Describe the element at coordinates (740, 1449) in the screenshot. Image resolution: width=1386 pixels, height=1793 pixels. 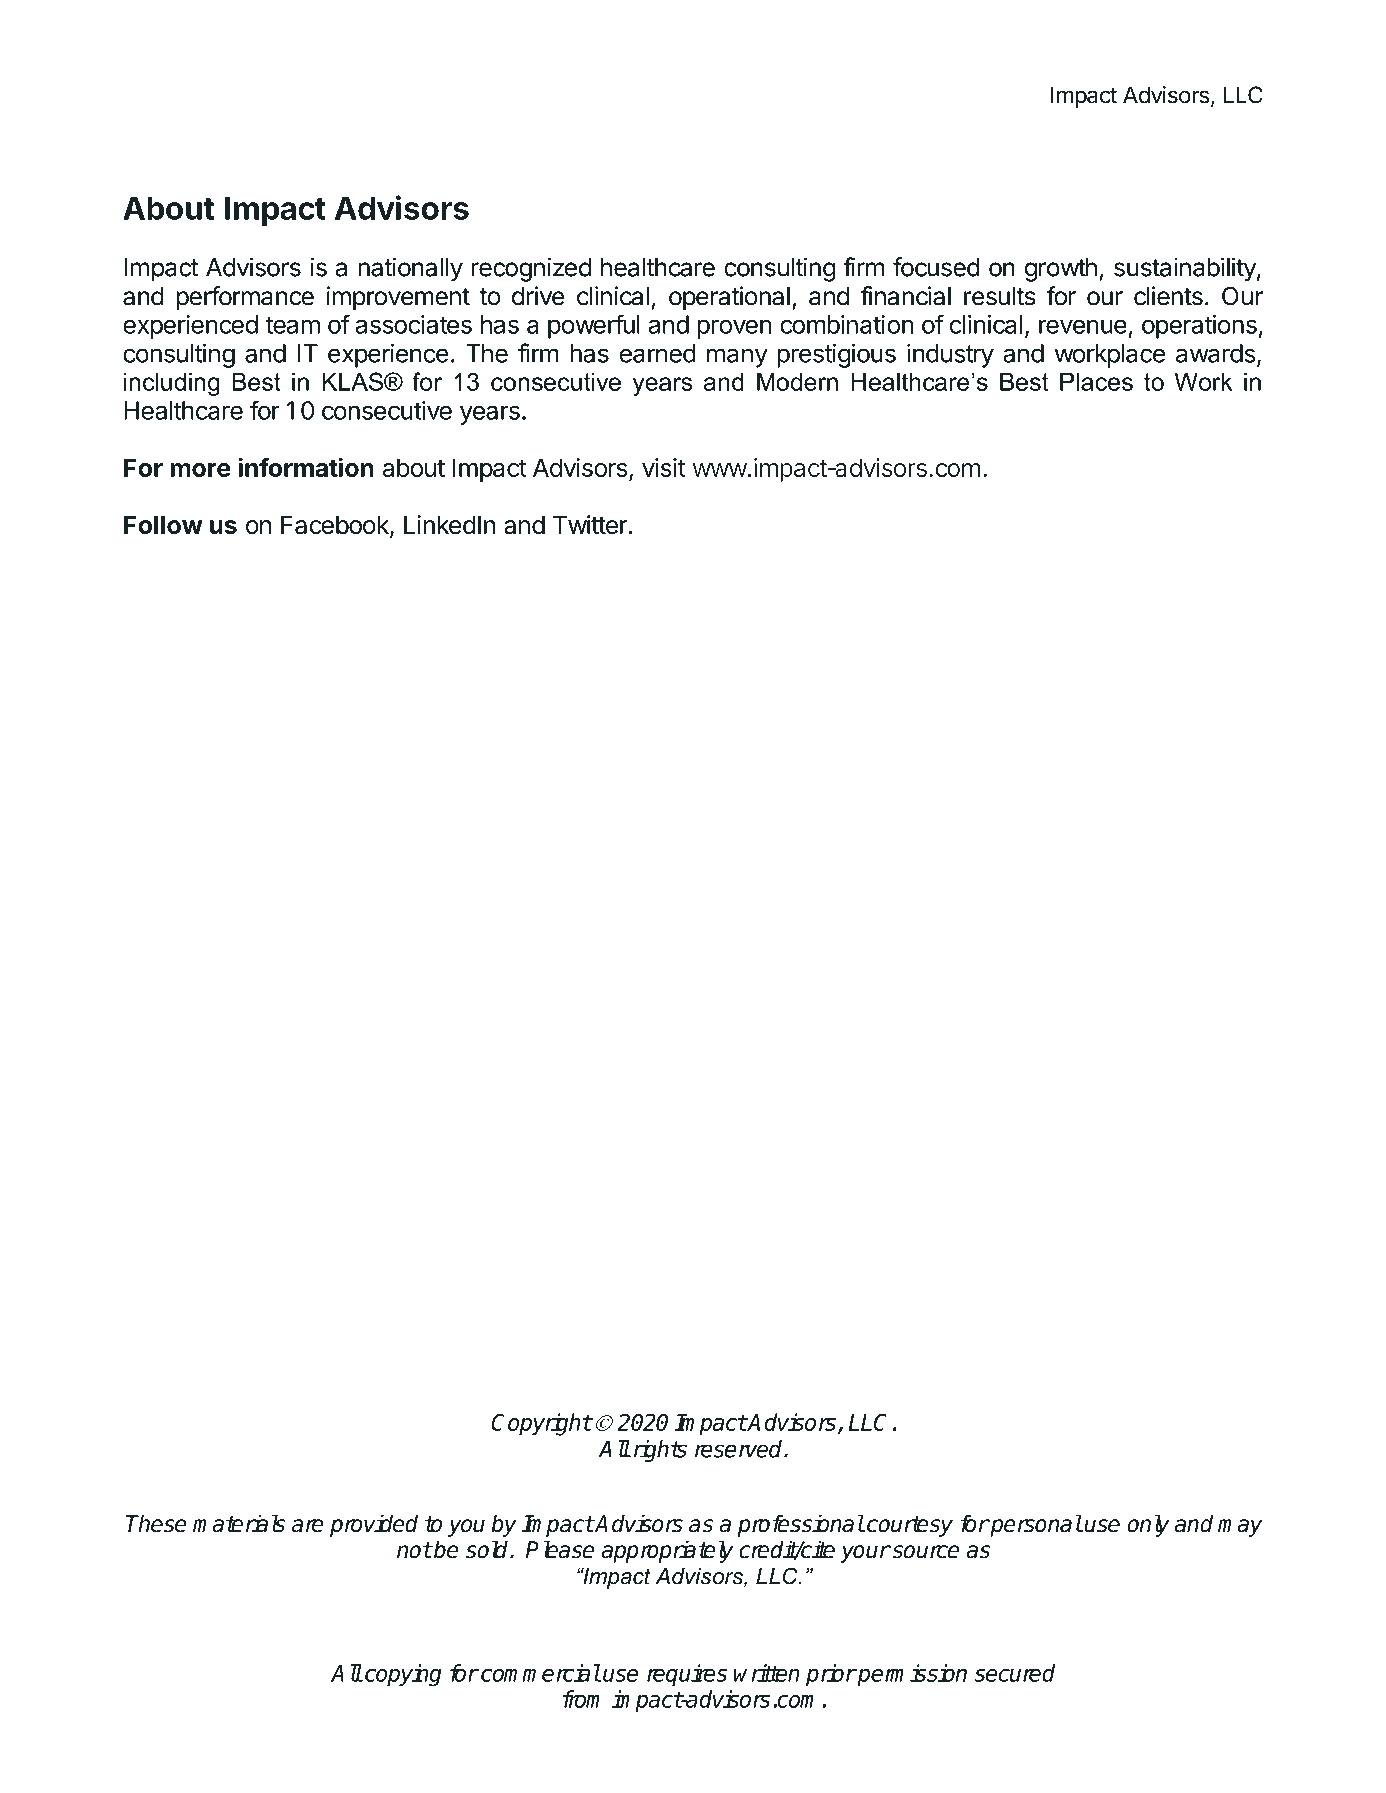
I see `reserved` at that location.
